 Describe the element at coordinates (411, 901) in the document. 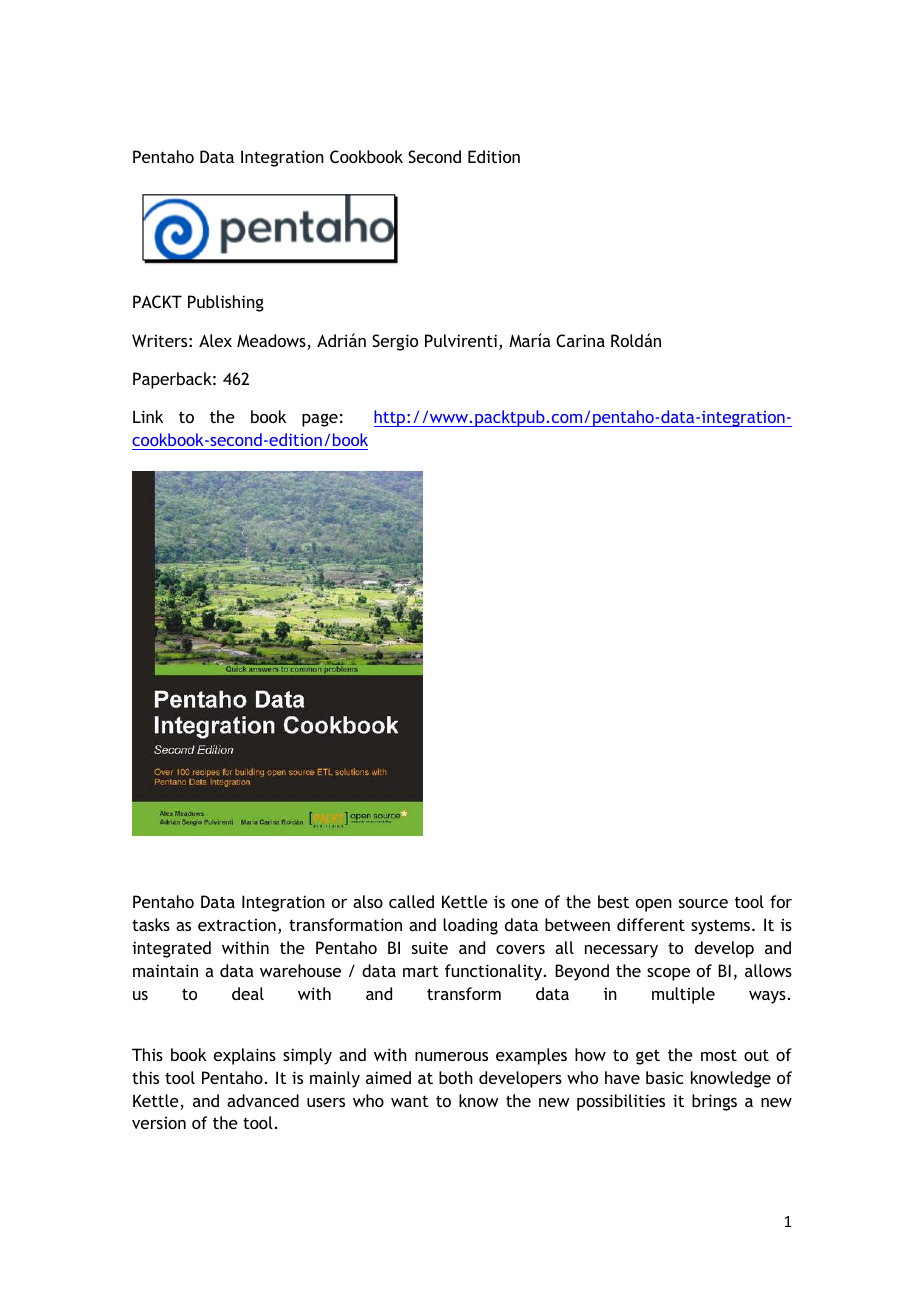

I see `called` at that location.
